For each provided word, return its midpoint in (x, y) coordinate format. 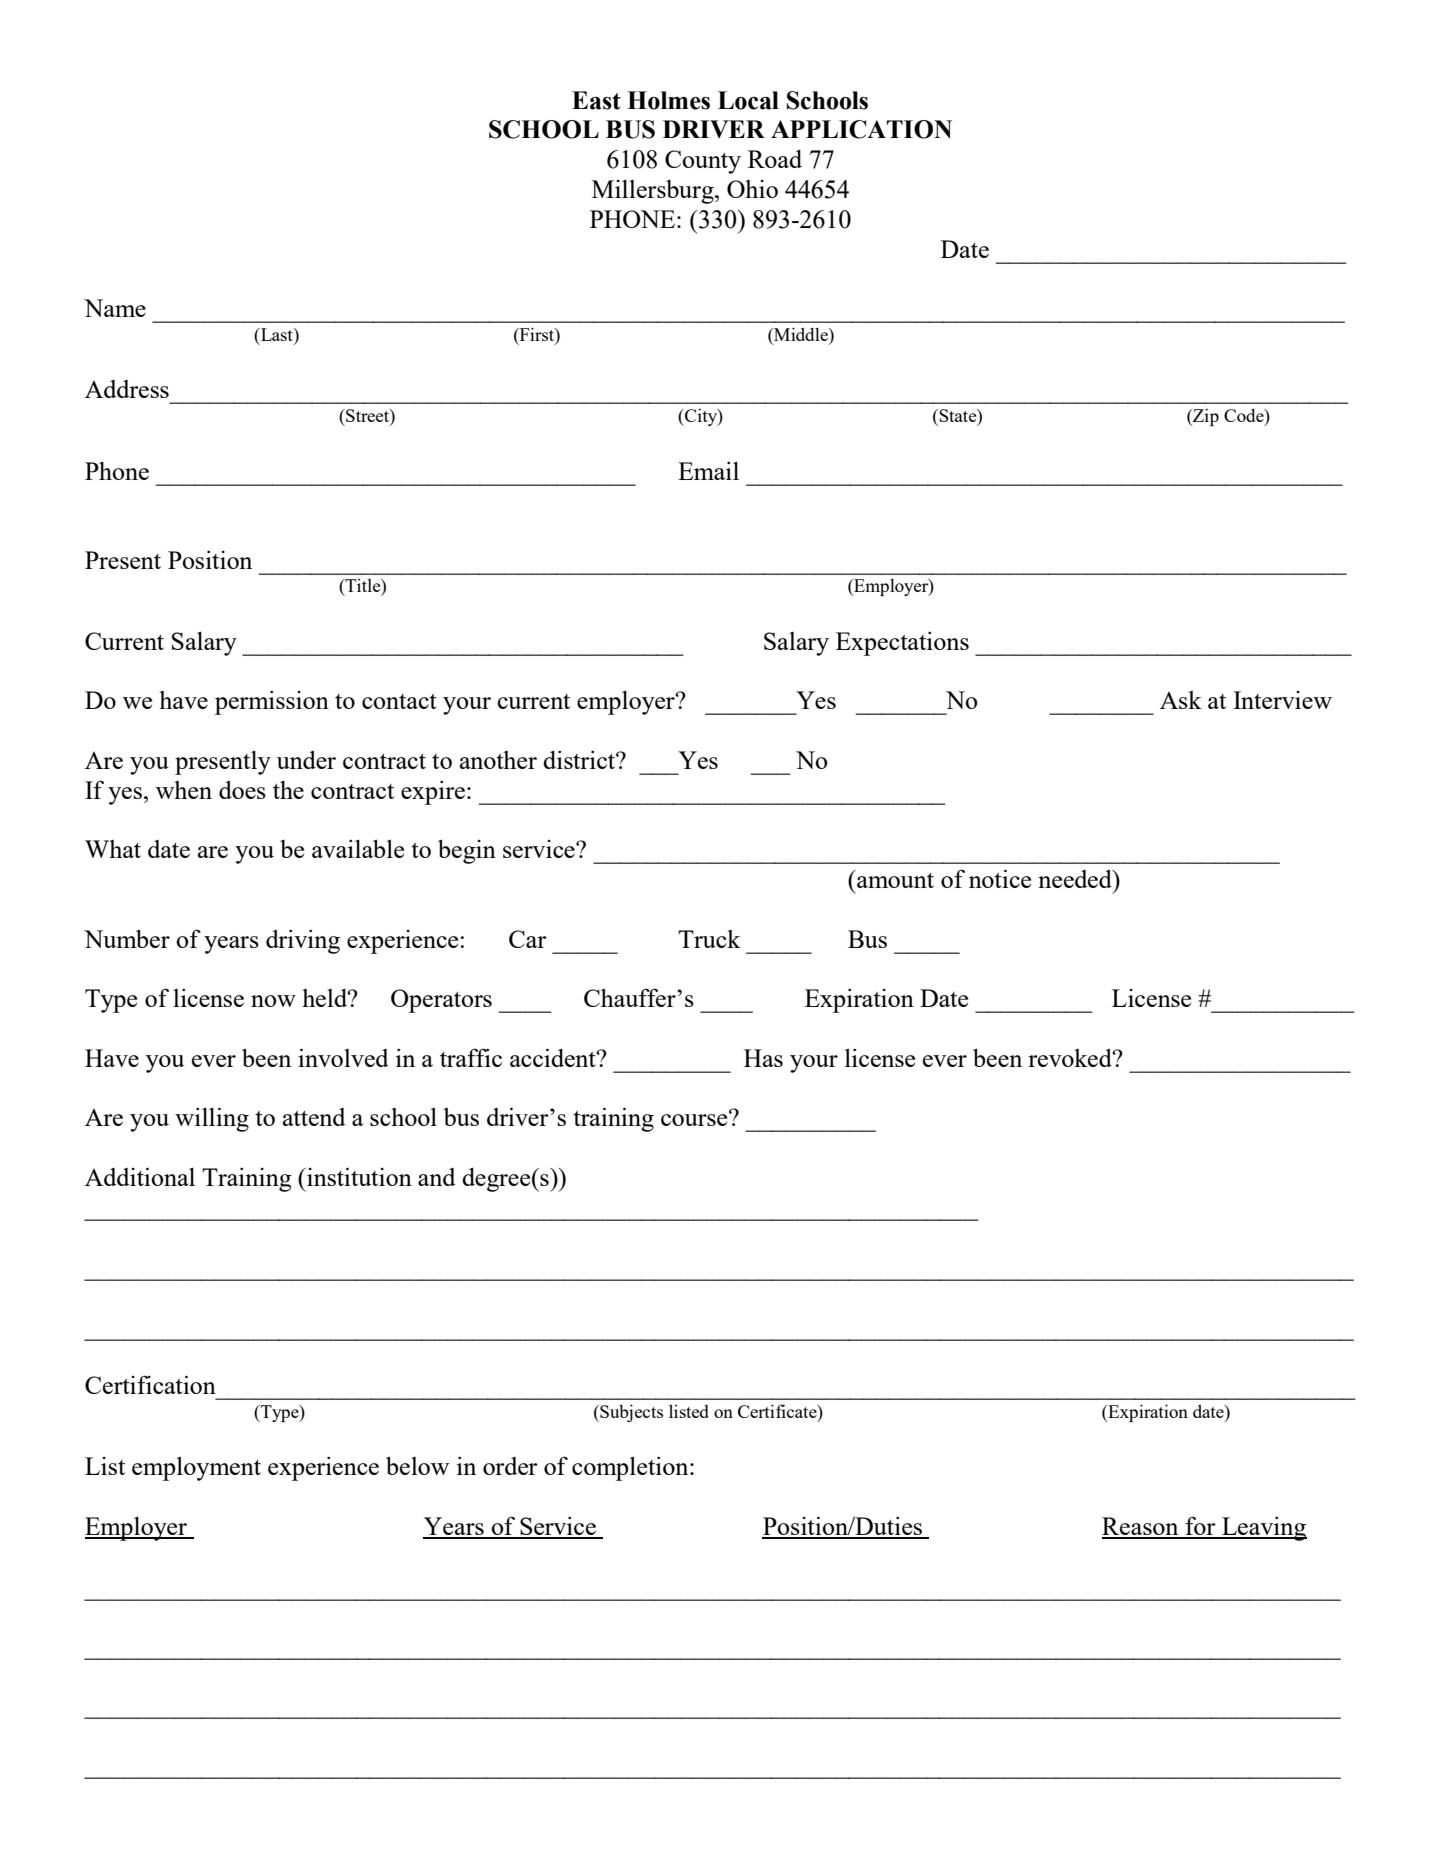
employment (196, 1468)
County (703, 162)
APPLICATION (861, 129)
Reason (1141, 1527)
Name (115, 308)
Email (708, 470)
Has (763, 1058)
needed (1076, 878)
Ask (1181, 700)
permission (272, 702)
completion (631, 1468)
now (273, 1001)
